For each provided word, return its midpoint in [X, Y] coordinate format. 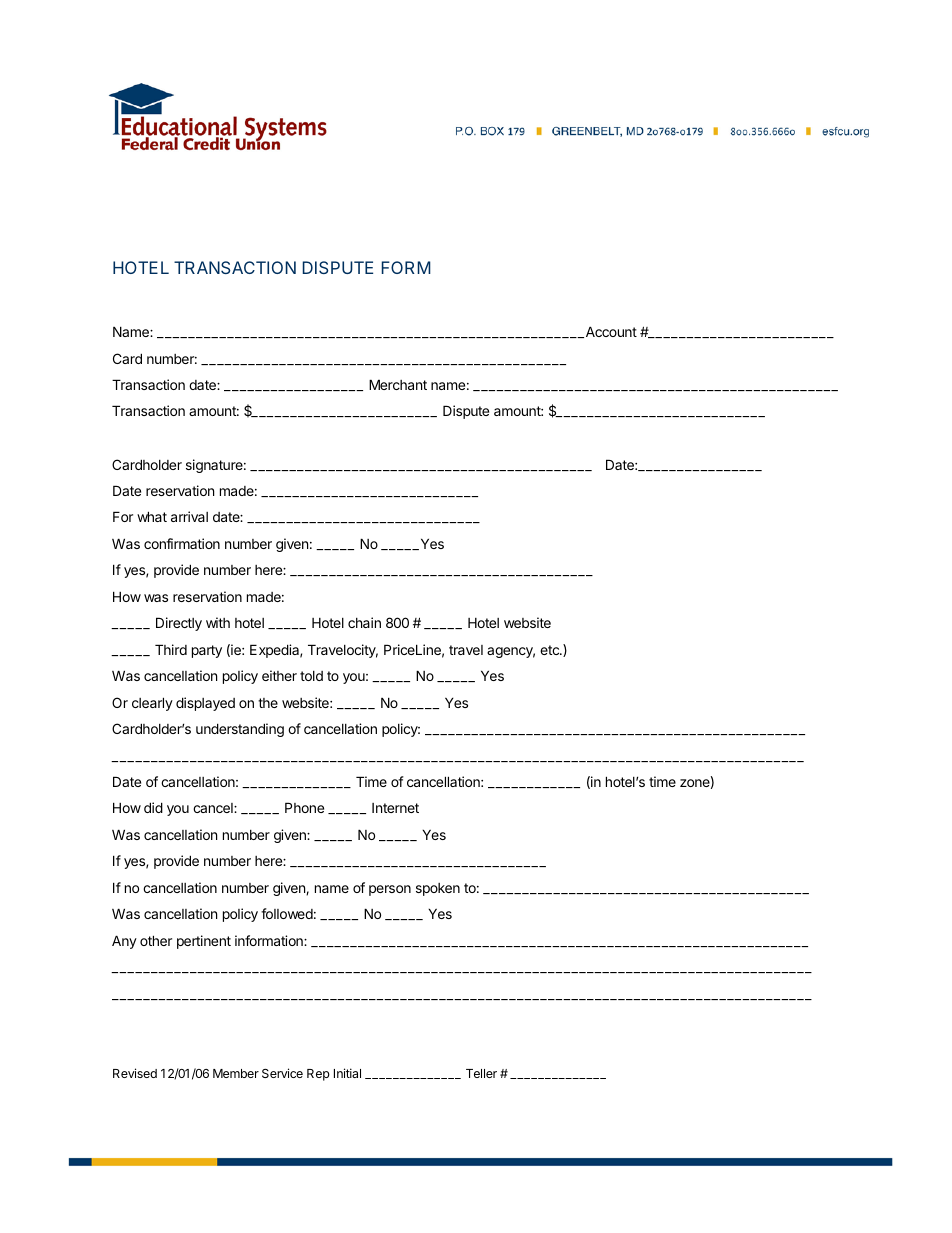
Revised [135, 1073]
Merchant [398, 384]
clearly [152, 704]
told [311, 676]
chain [364, 622]
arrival [189, 516]
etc [550, 650]
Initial [347, 1073]
